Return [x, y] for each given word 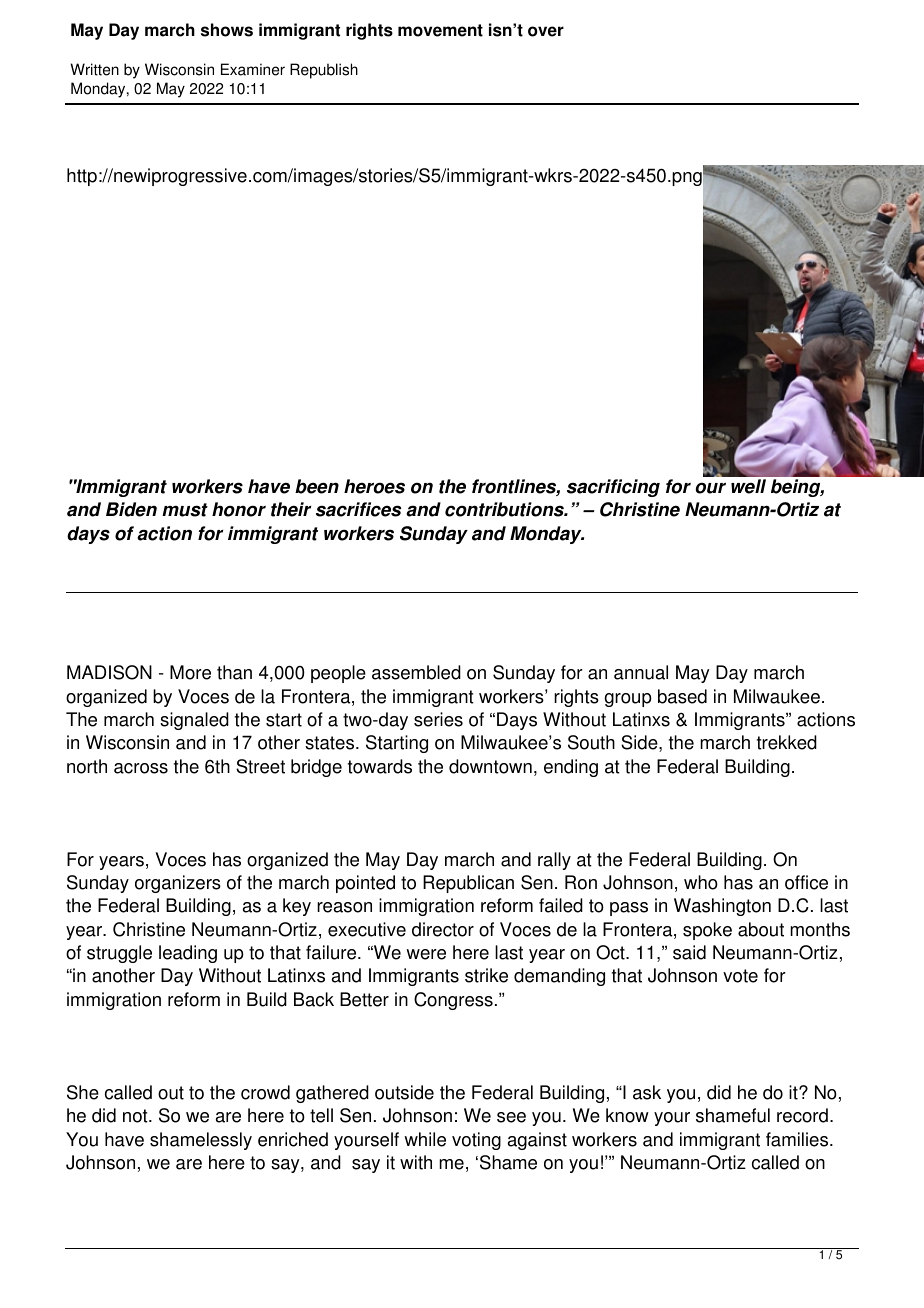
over [546, 31]
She [83, 1092]
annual [641, 672]
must [185, 510]
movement [440, 30]
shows [227, 30]
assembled [416, 672]
